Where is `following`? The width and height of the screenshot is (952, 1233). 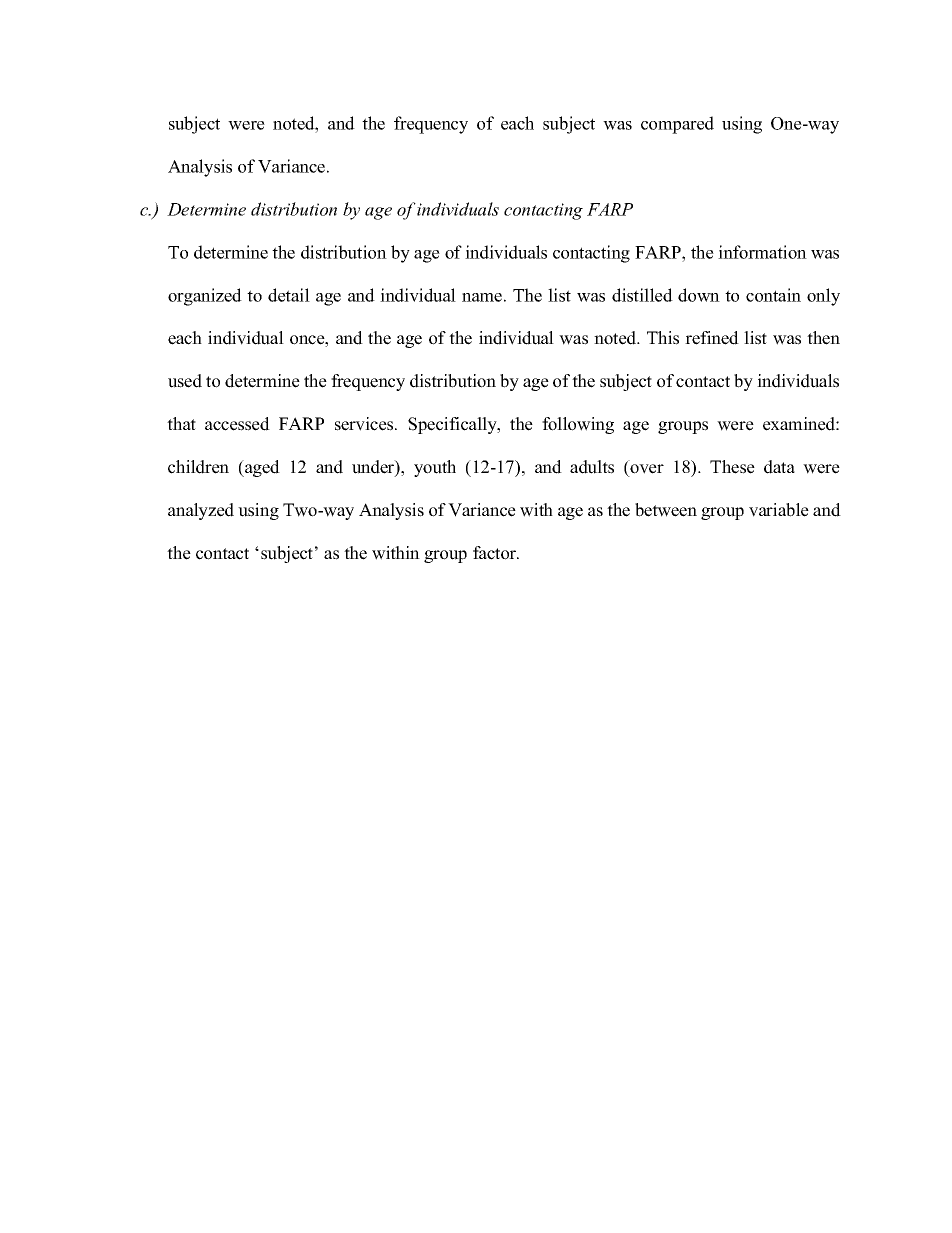 following is located at coordinates (578, 425).
